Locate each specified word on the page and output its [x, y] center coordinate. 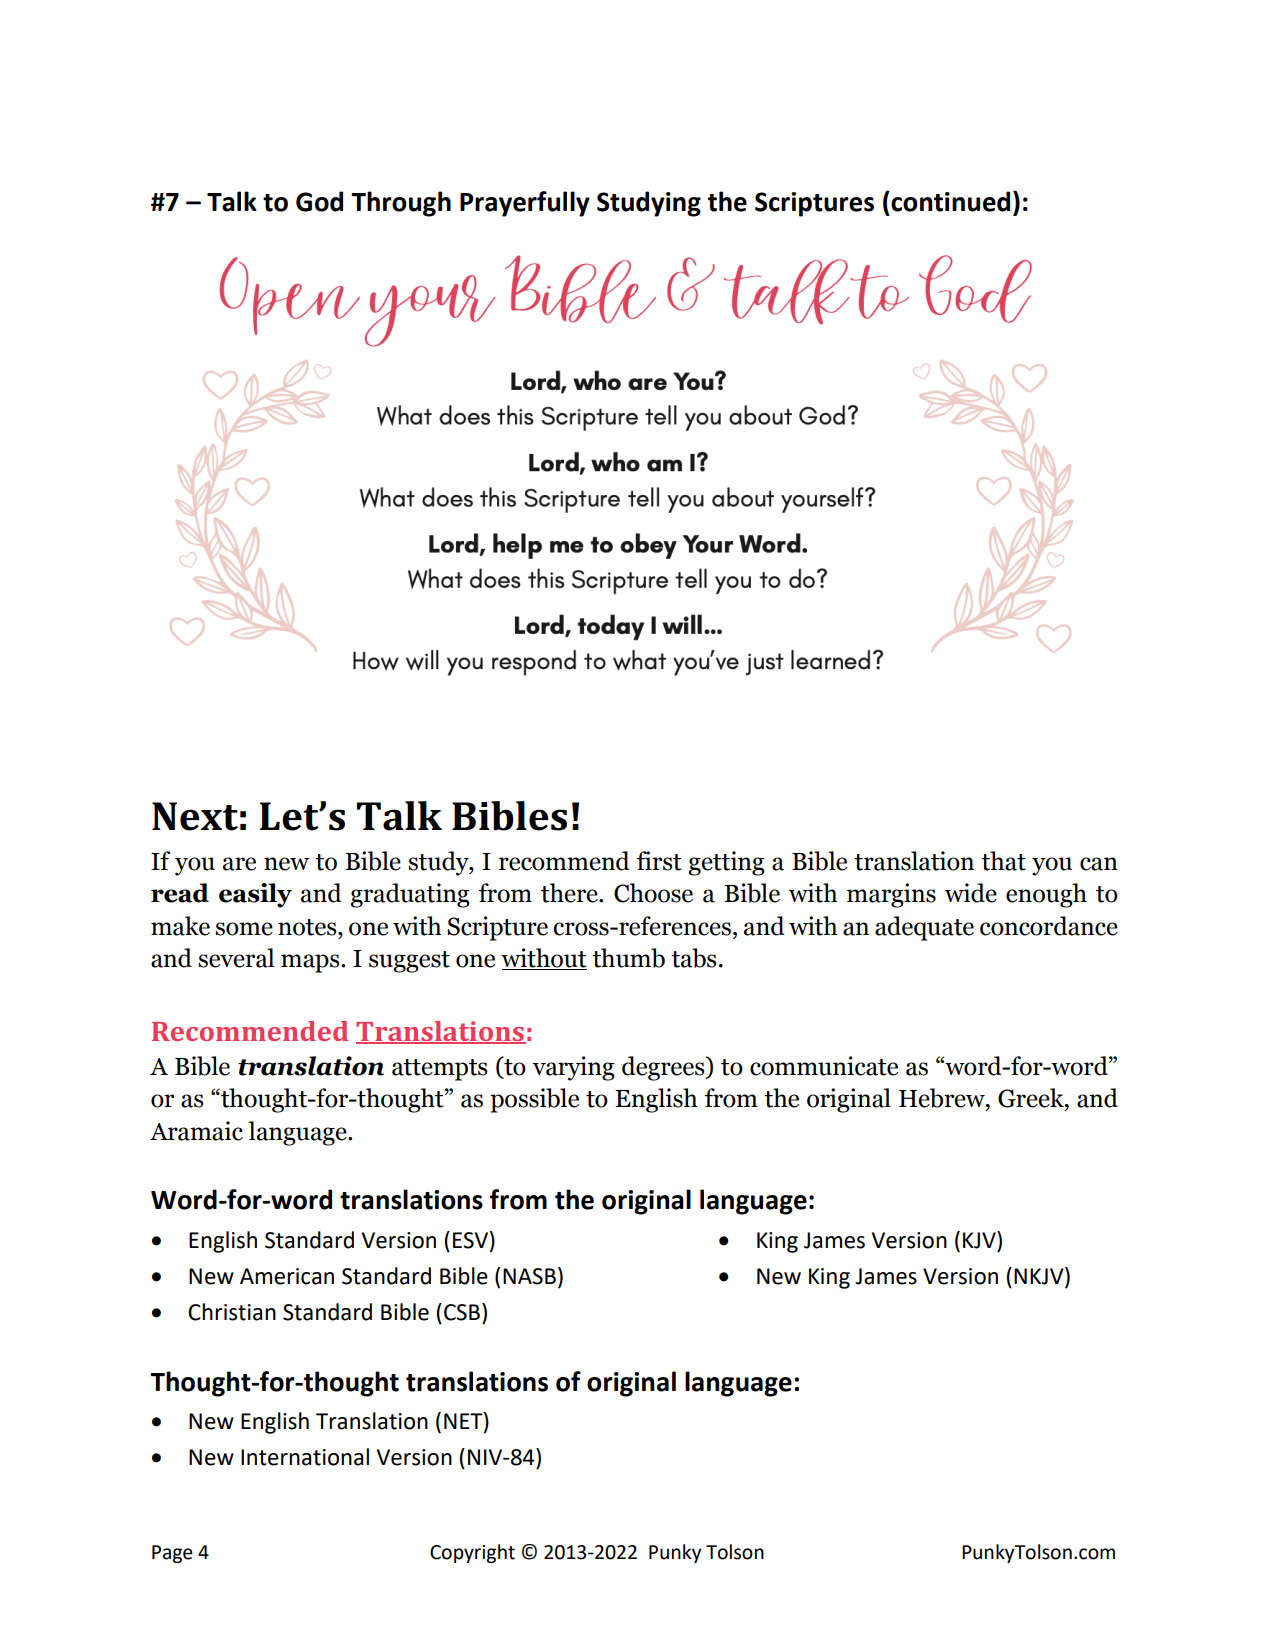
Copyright [472, 1553]
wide [971, 893]
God [319, 201]
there [570, 893]
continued [949, 201]
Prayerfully [525, 204]
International [305, 1457]
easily [255, 895]
